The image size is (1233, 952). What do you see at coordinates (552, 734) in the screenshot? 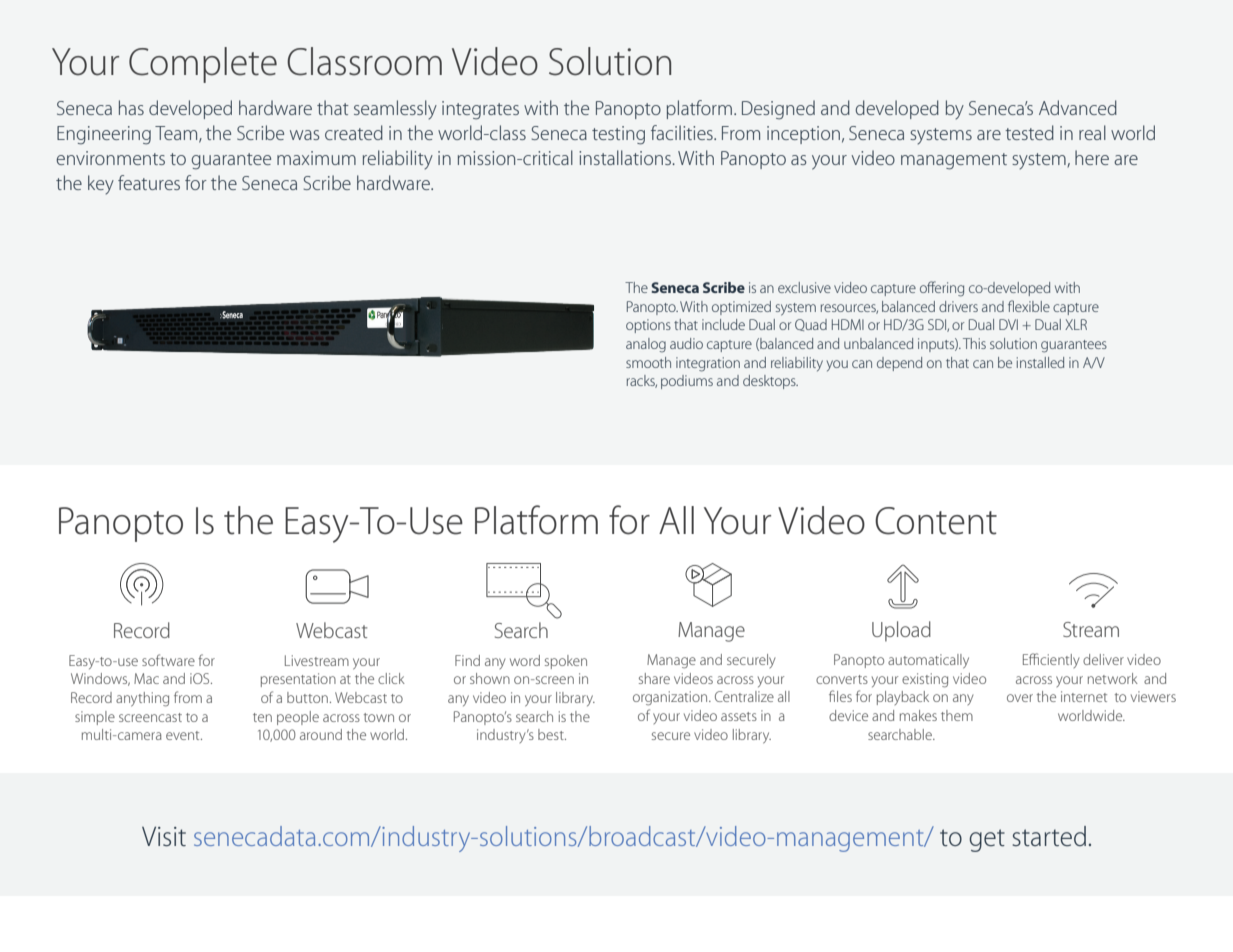
I see `best` at bounding box center [552, 734].
